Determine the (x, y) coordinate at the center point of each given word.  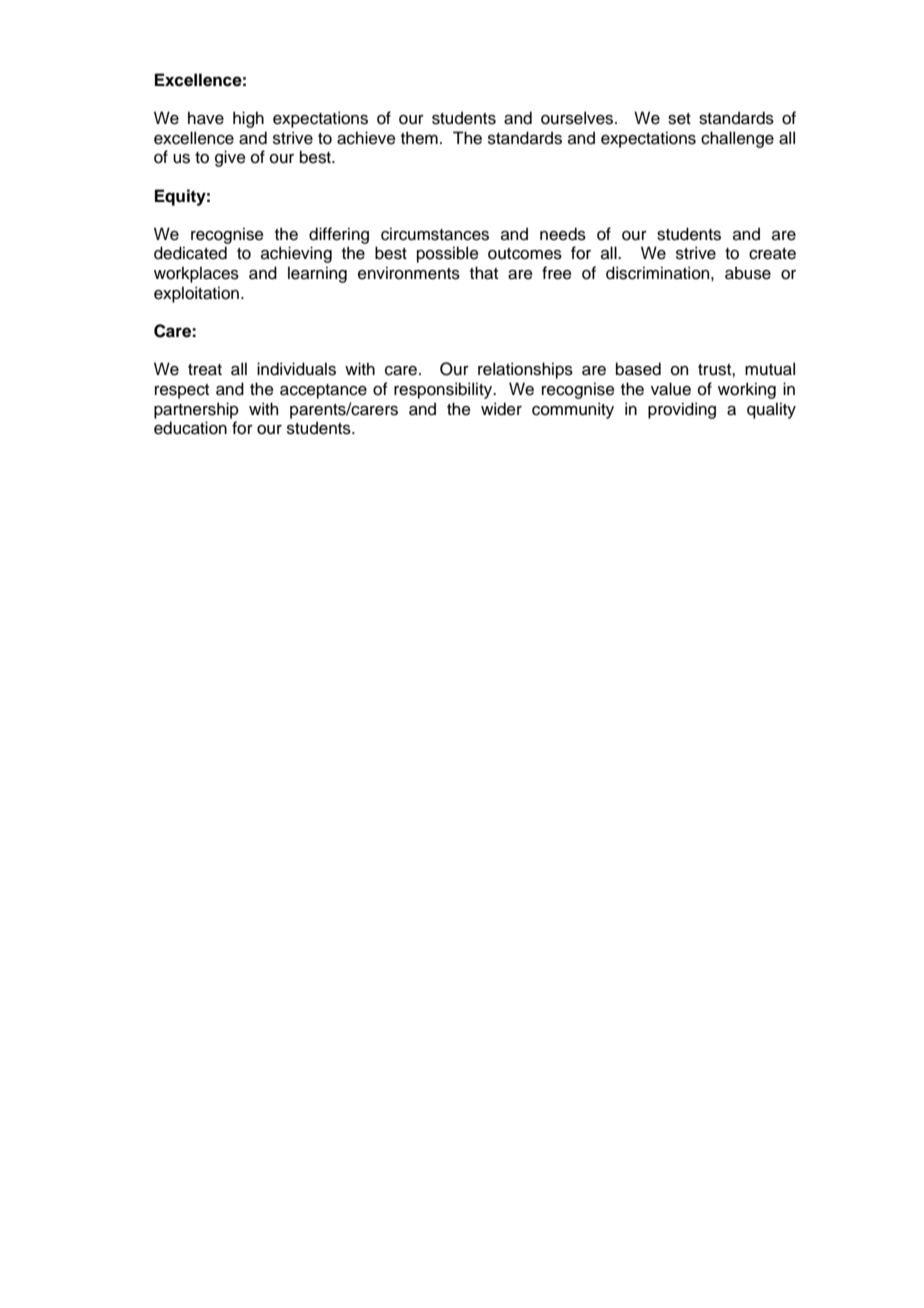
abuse (748, 273)
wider (501, 409)
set (679, 119)
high (248, 119)
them (419, 138)
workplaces (196, 274)
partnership (196, 410)
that (484, 273)
